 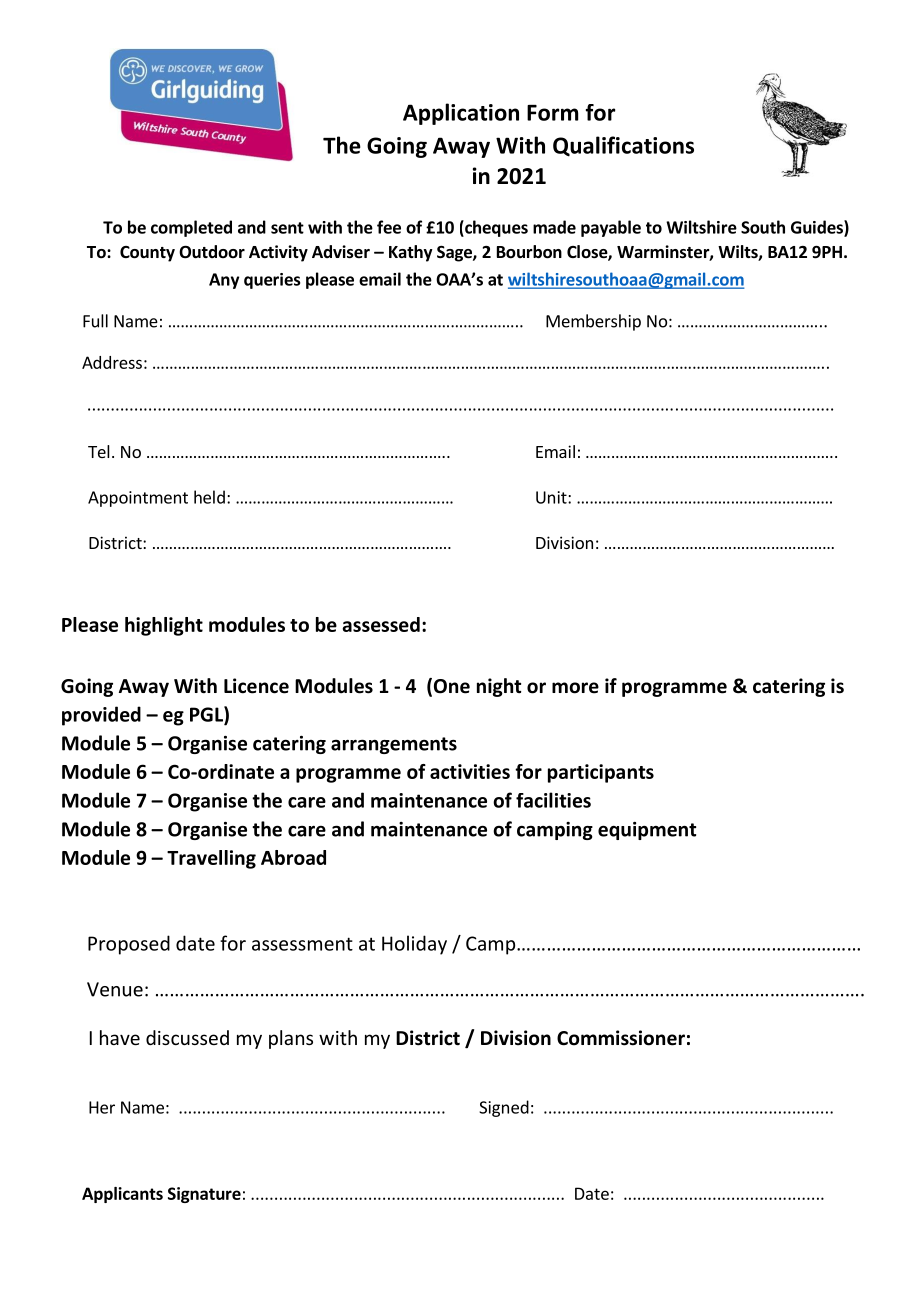 I want to click on Signed, so click(x=504, y=1108).
